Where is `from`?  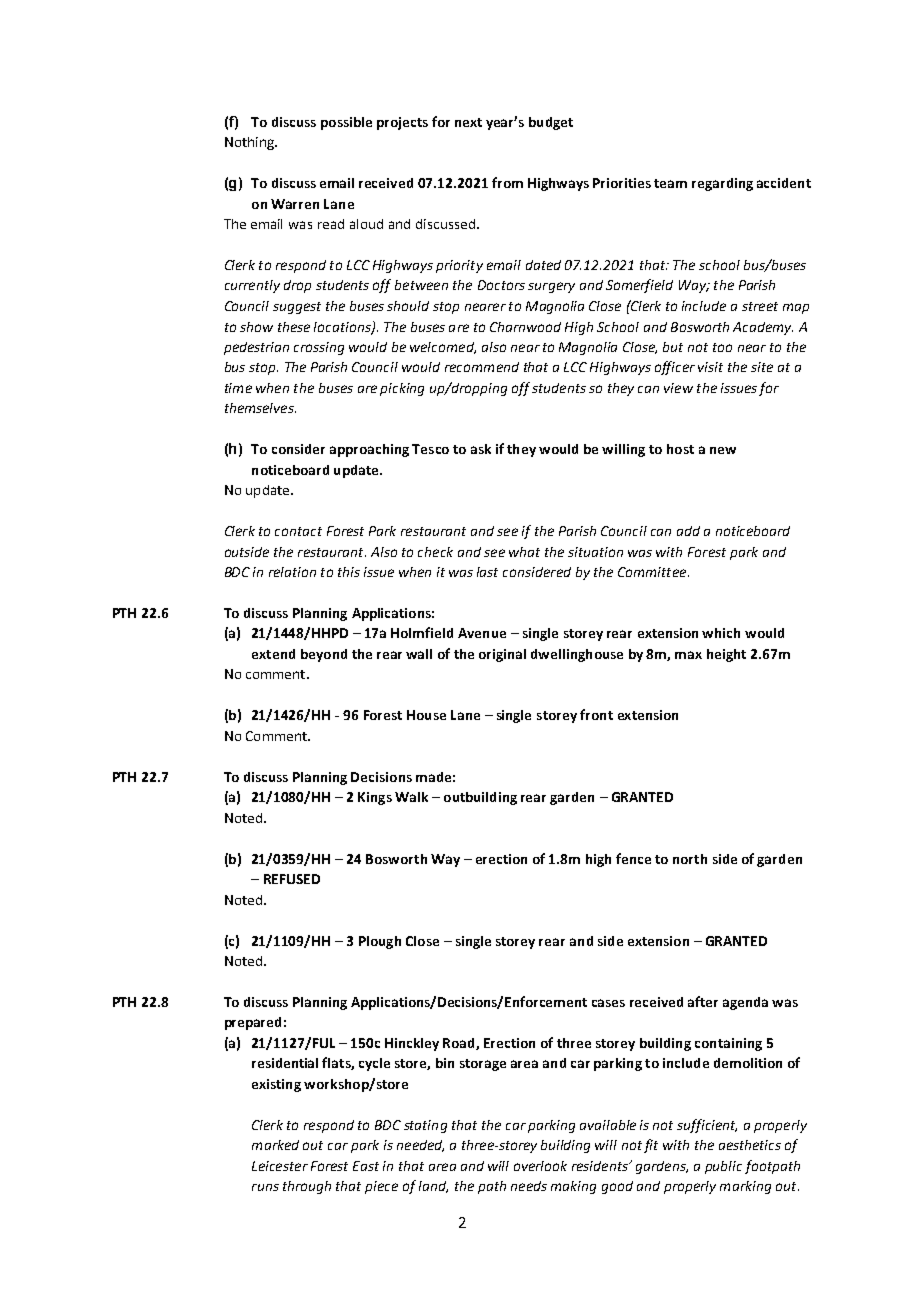 from is located at coordinates (507, 182).
